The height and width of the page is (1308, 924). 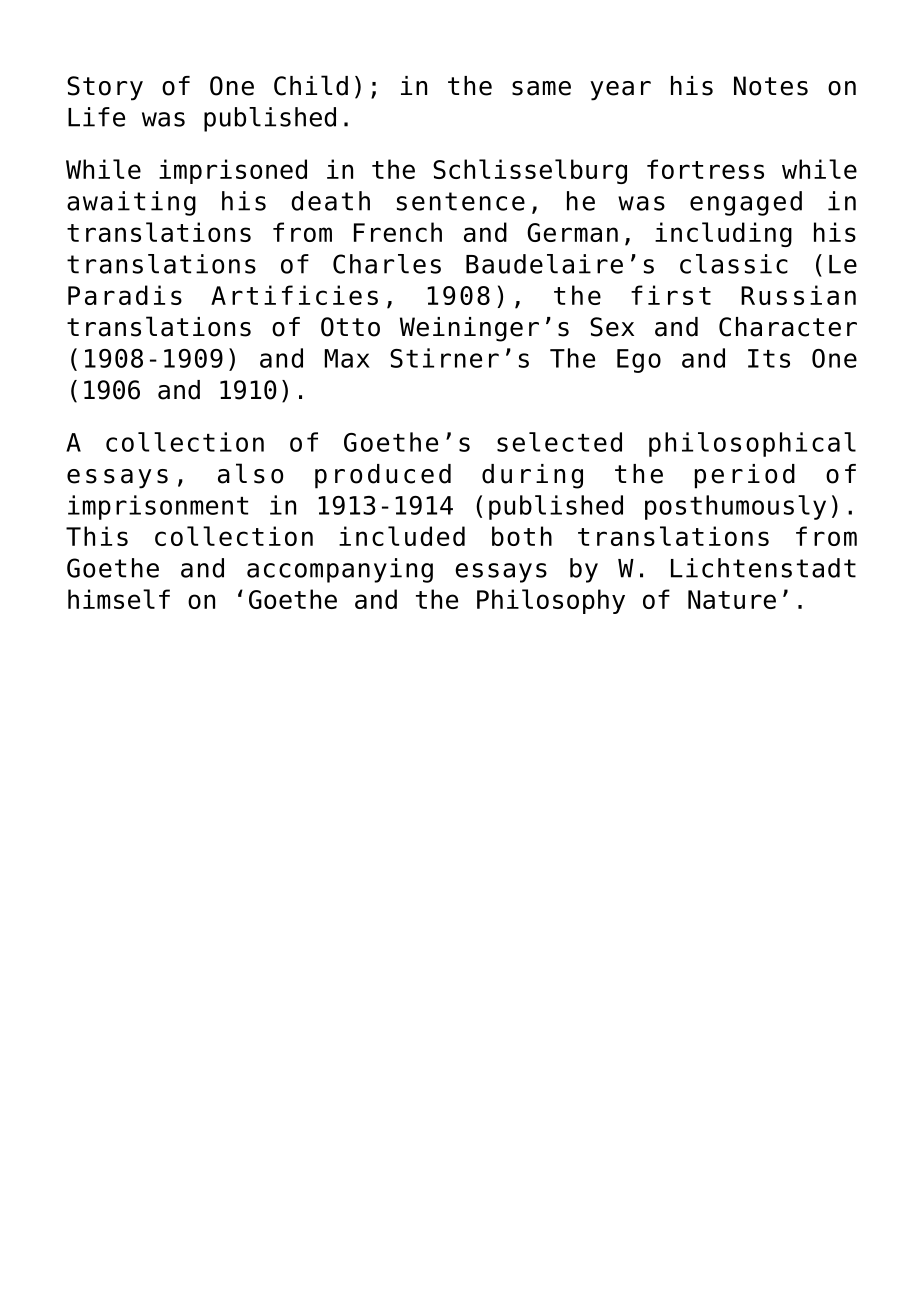 I want to click on Its, so click(x=769, y=358).
